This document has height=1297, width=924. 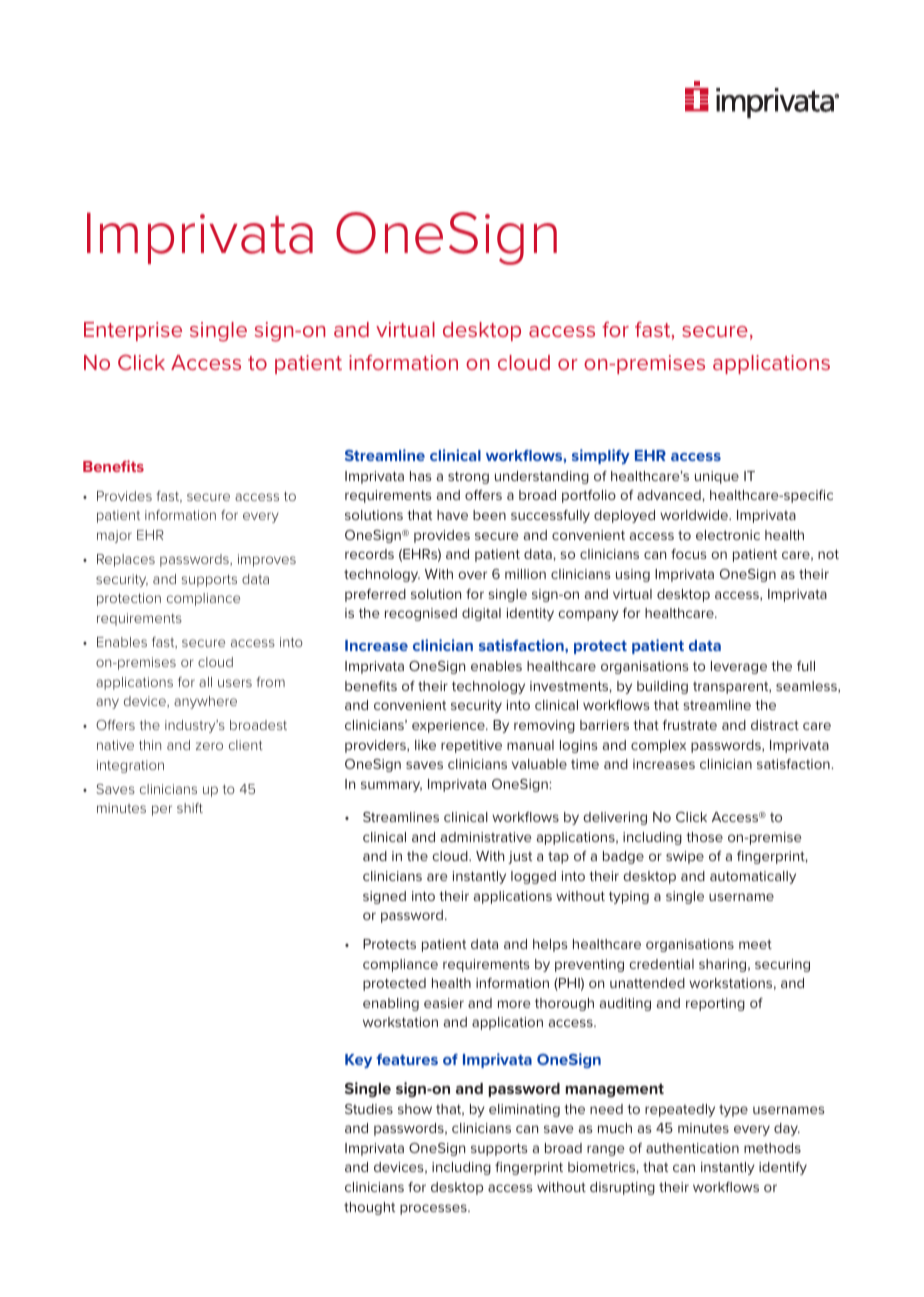 What do you see at coordinates (209, 746) in the document?
I see `zero` at bounding box center [209, 746].
